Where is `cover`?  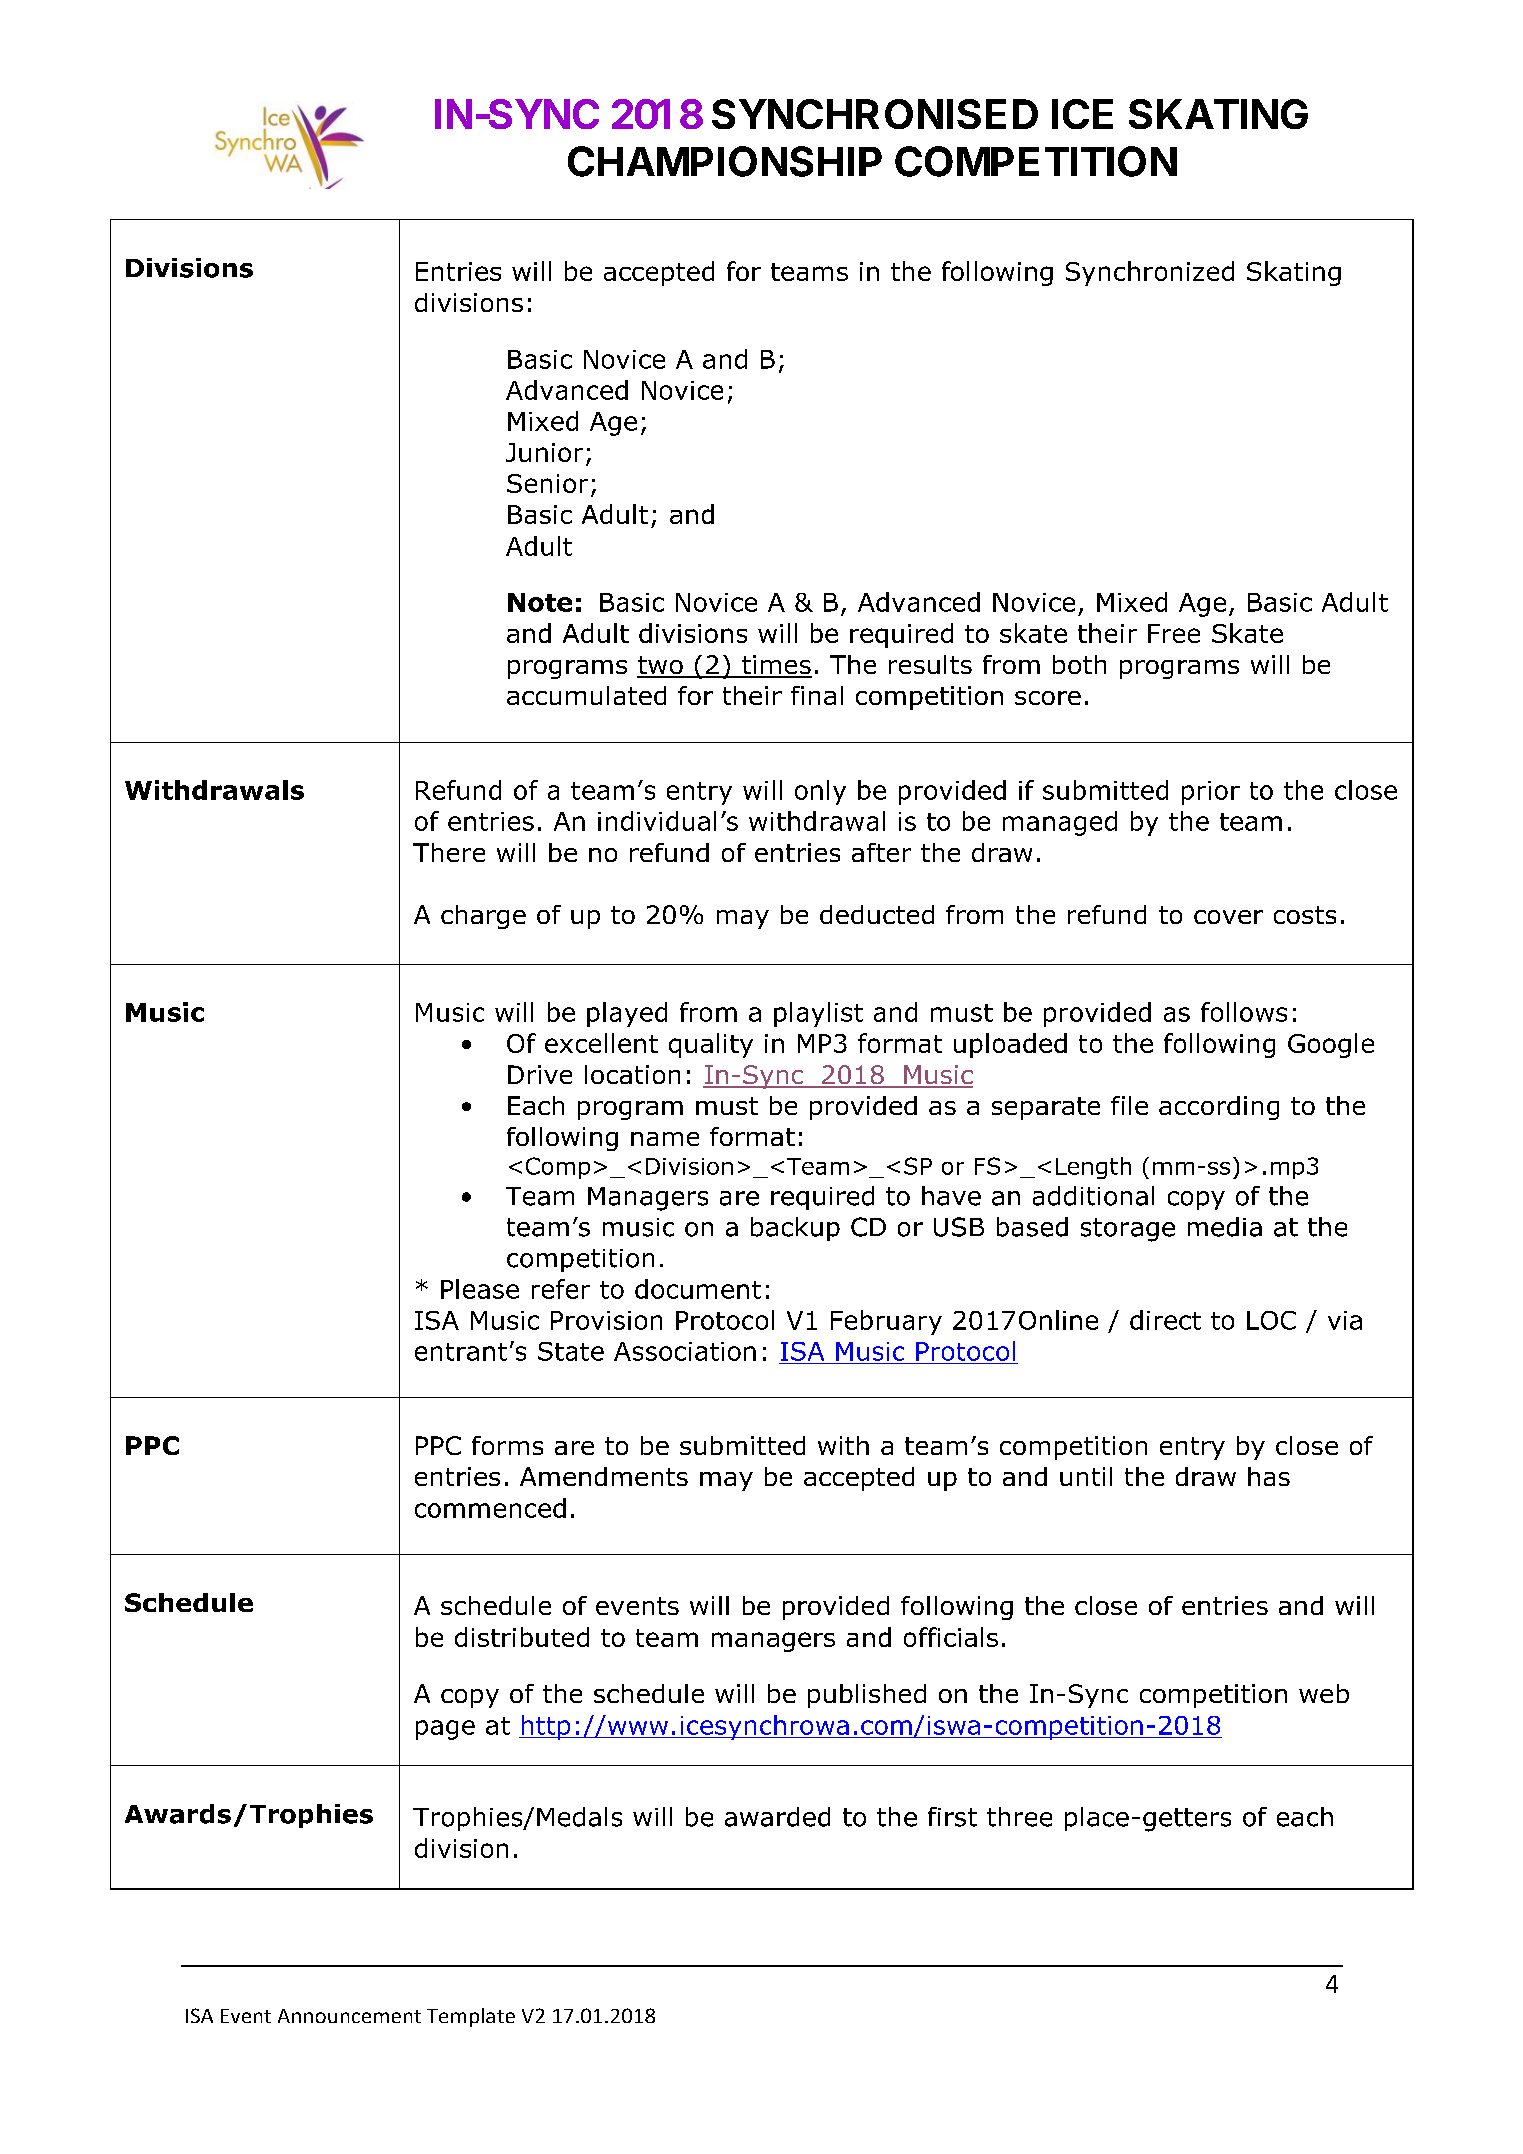
cover is located at coordinates (1228, 917).
